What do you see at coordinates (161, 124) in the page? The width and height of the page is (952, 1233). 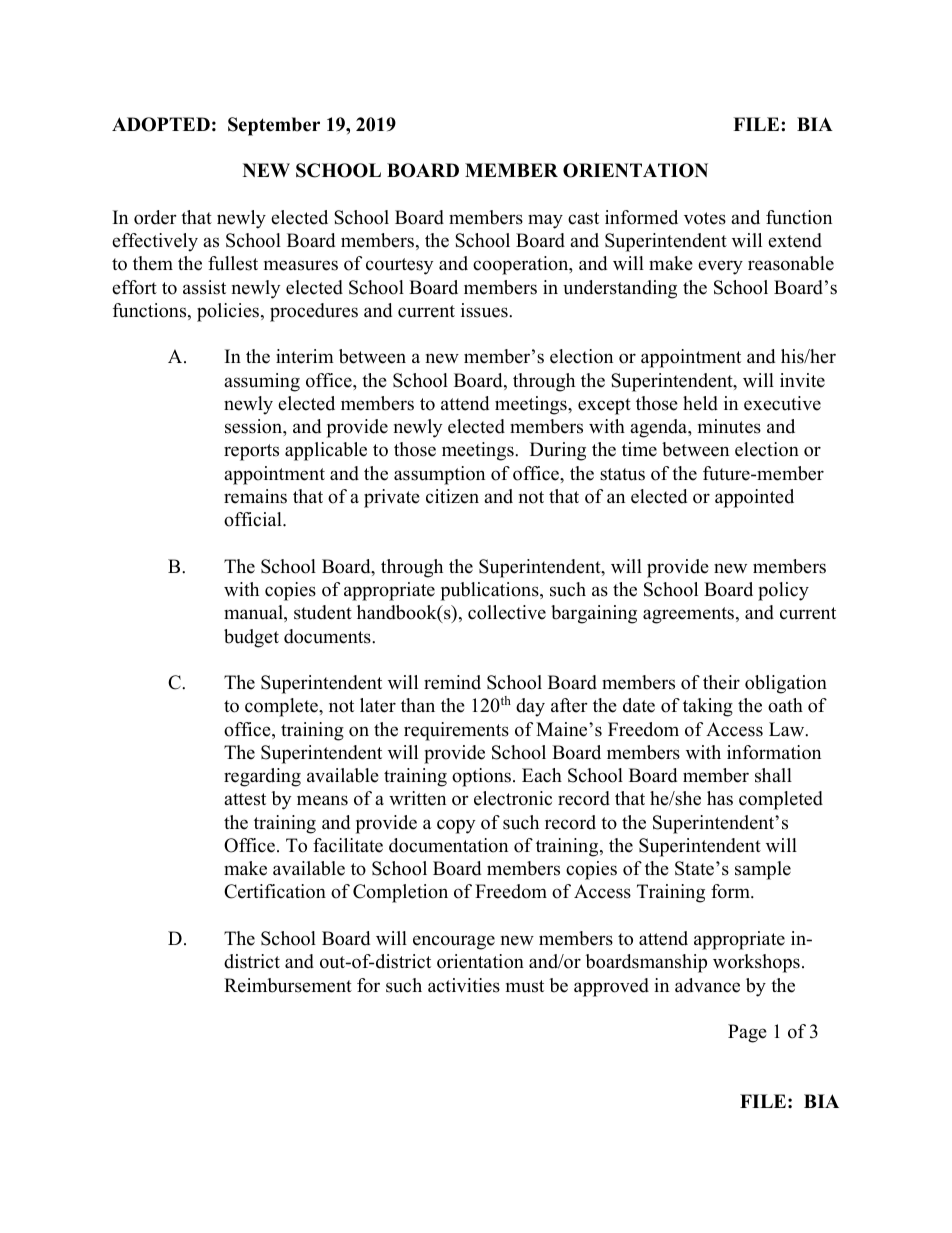 I see `ADOPTED` at bounding box center [161, 124].
